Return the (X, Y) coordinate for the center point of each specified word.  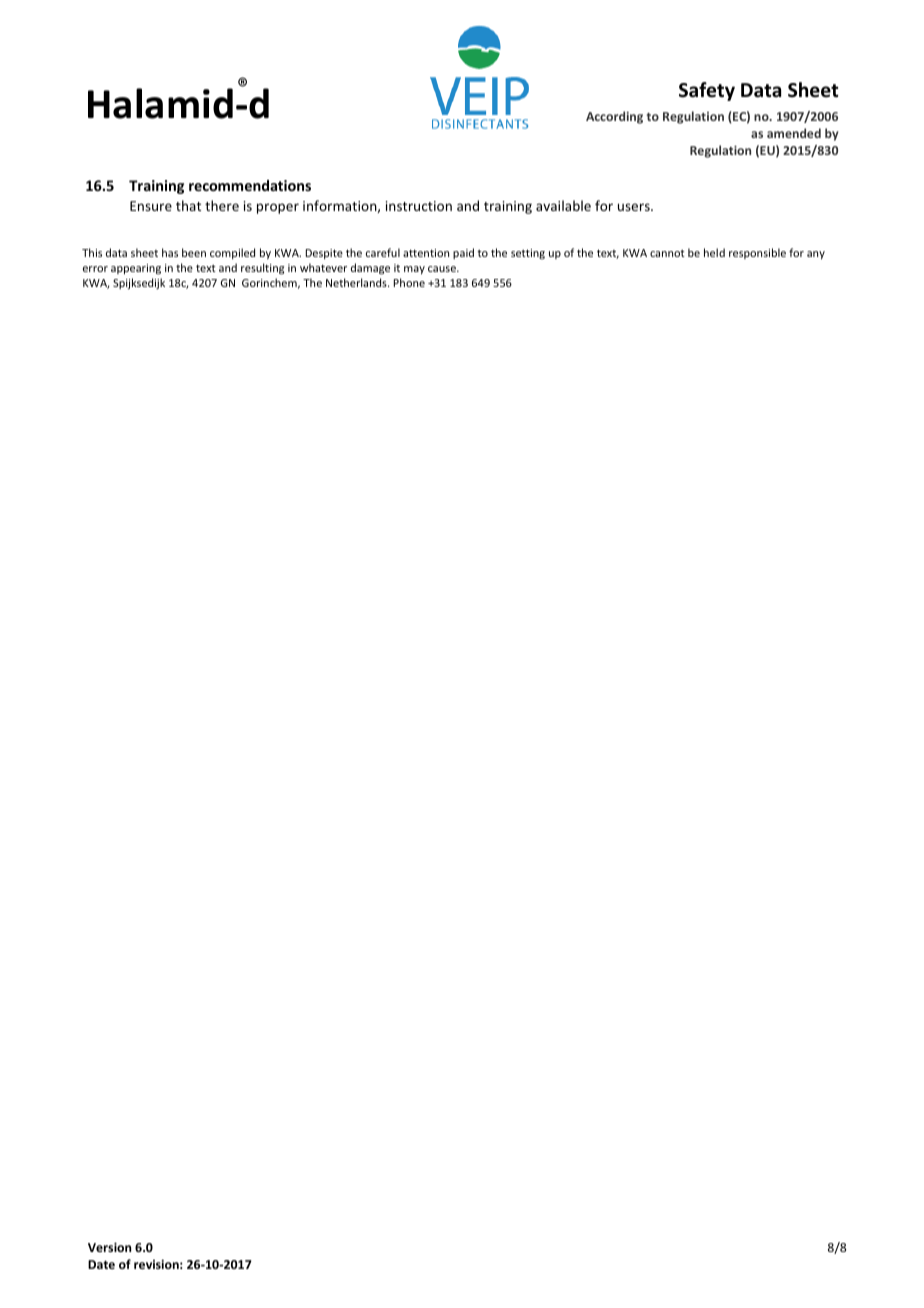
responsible (757, 253)
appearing (136, 269)
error (95, 269)
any (816, 255)
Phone (409, 282)
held (714, 252)
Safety (707, 91)
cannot (667, 253)
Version (109, 1247)
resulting (262, 269)
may (414, 270)
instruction (419, 206)
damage (370, 269)
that (188, 205)
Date (101, 1264)
